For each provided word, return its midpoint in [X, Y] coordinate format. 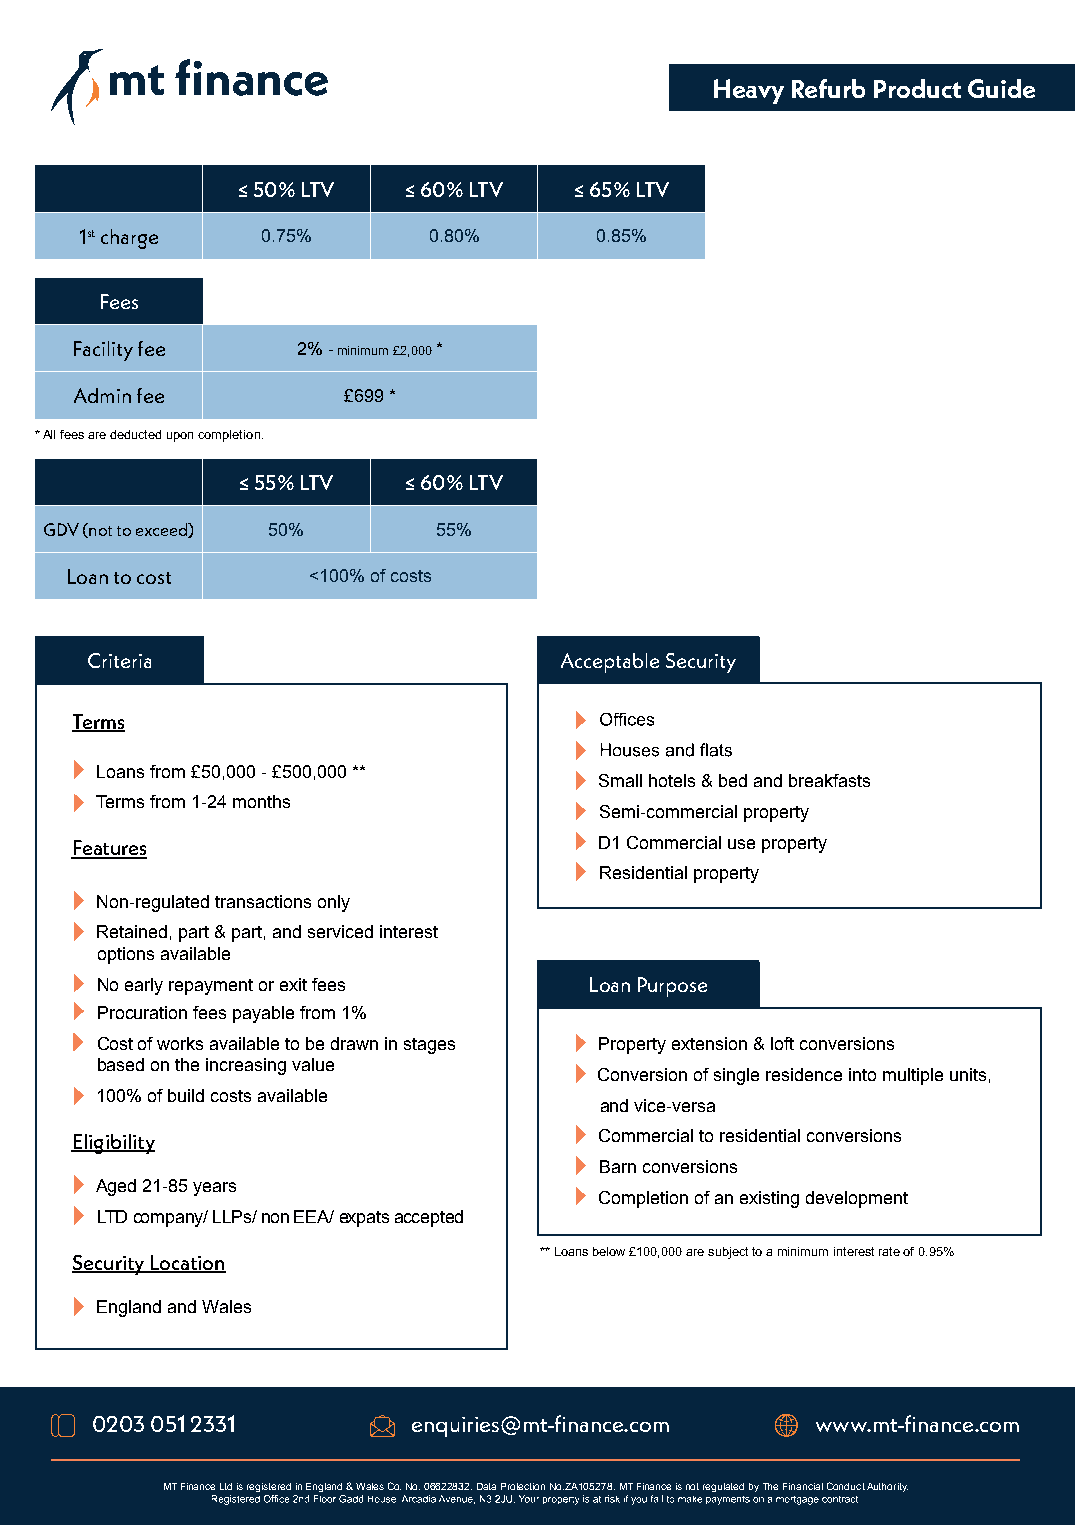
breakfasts [829, 780]
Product [917, 88]
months [261, 801]
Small [620, 780]
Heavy [749, 91]
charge [129, 239]
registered [269, 1487]
